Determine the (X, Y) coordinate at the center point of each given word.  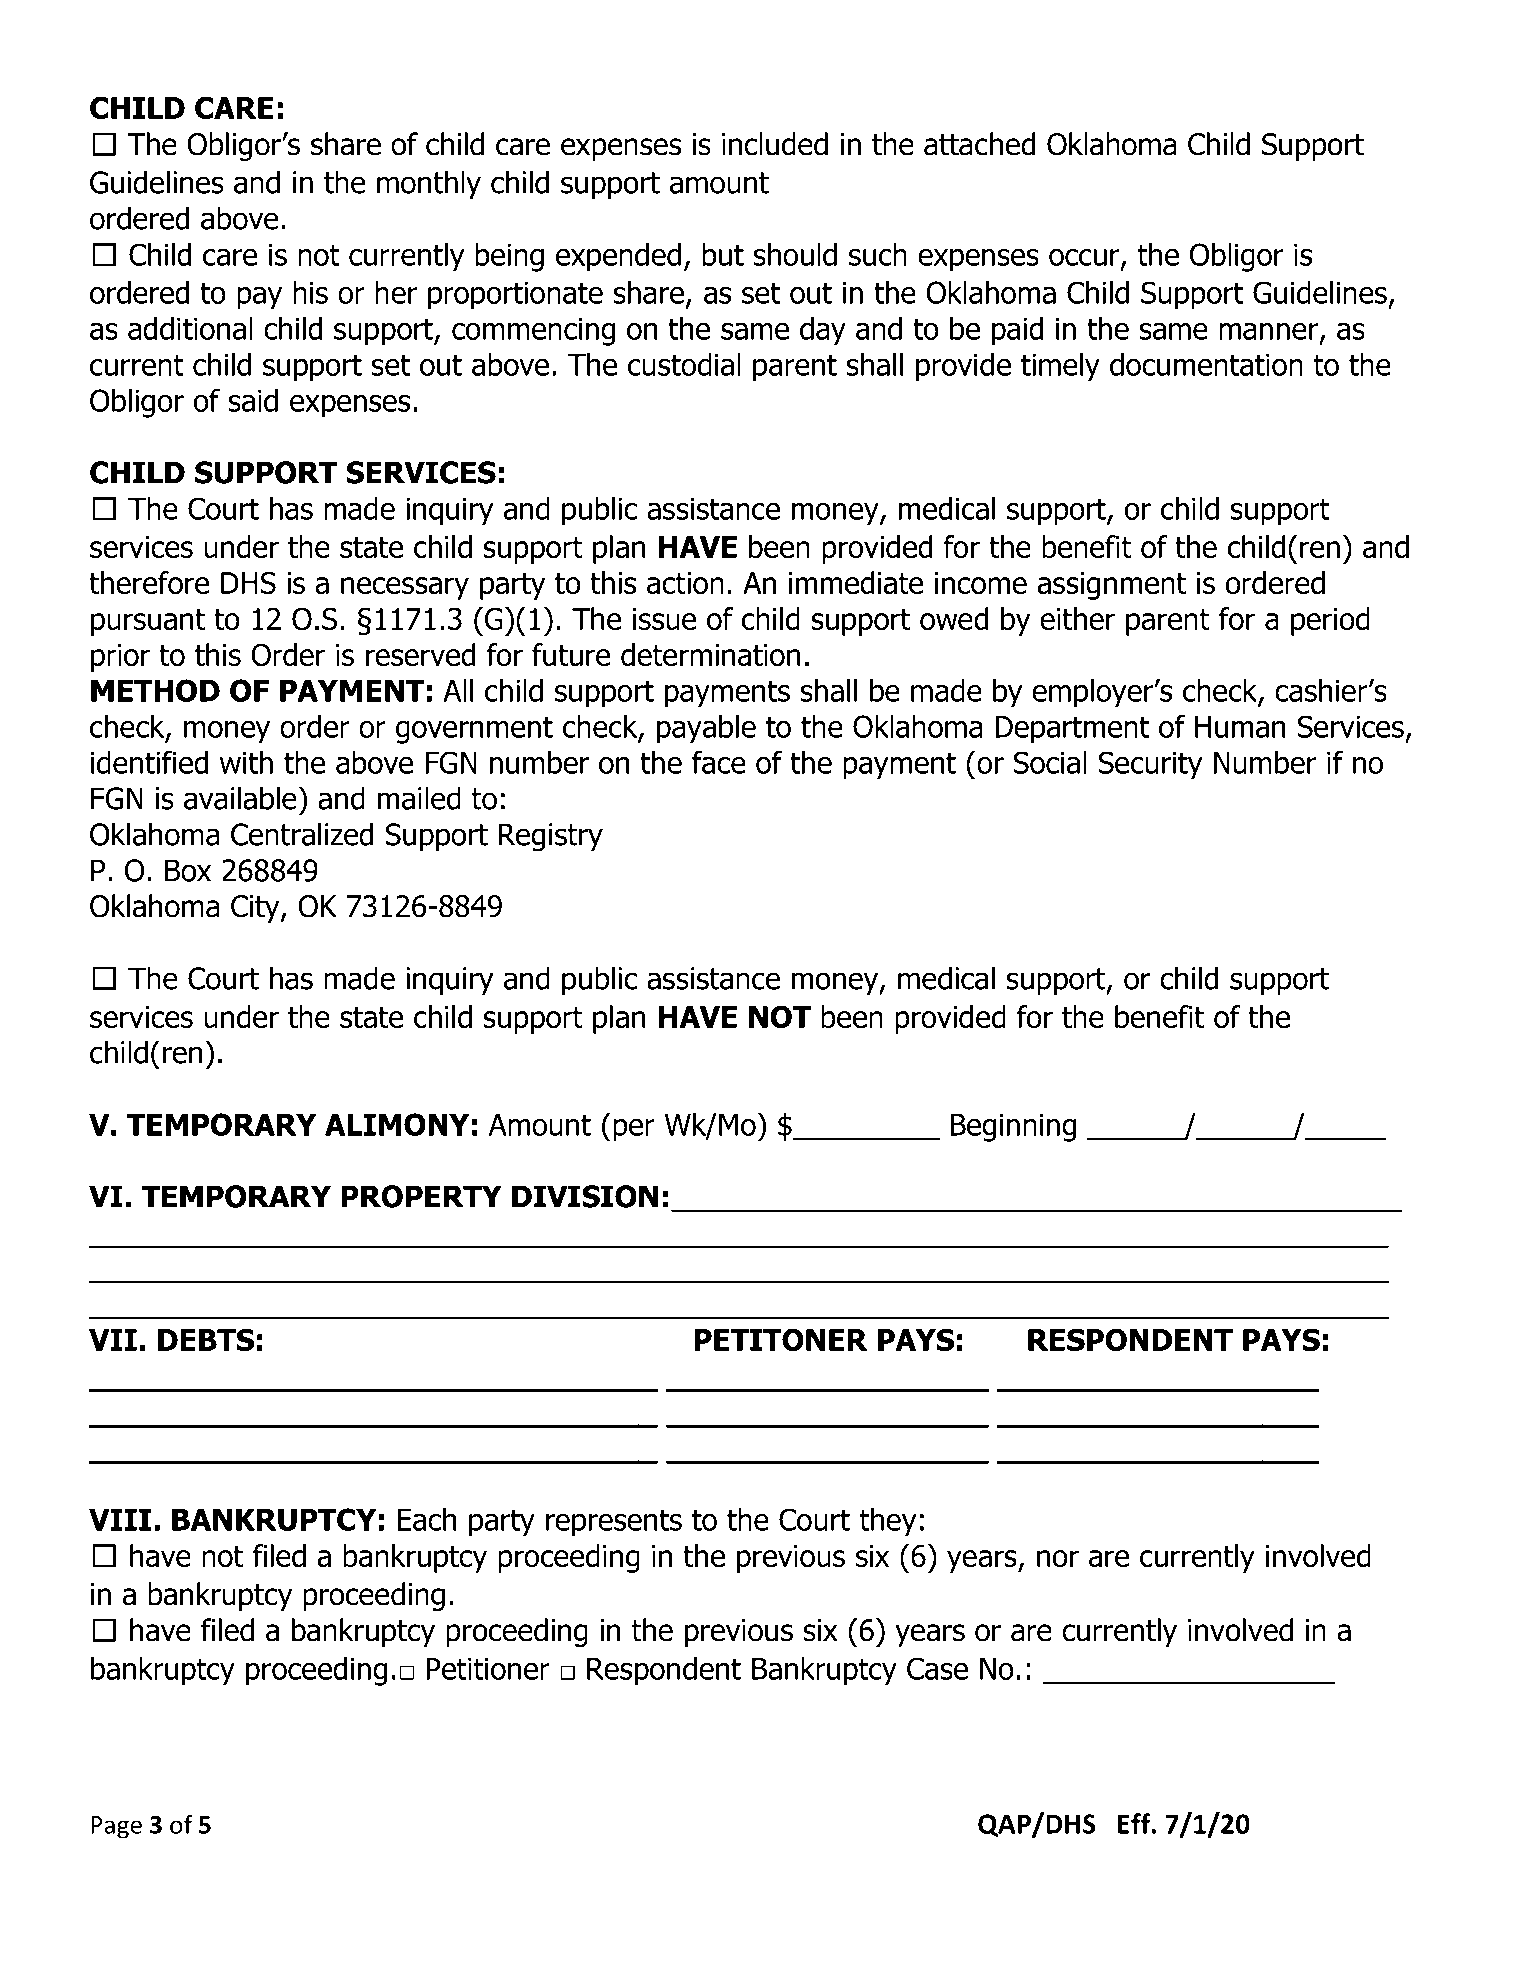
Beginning (1014, 1127)
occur (1085, 258)
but (723, 254)
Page (116, 1827)
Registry (551, 837)
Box (188, 870)
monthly (429, 185)
